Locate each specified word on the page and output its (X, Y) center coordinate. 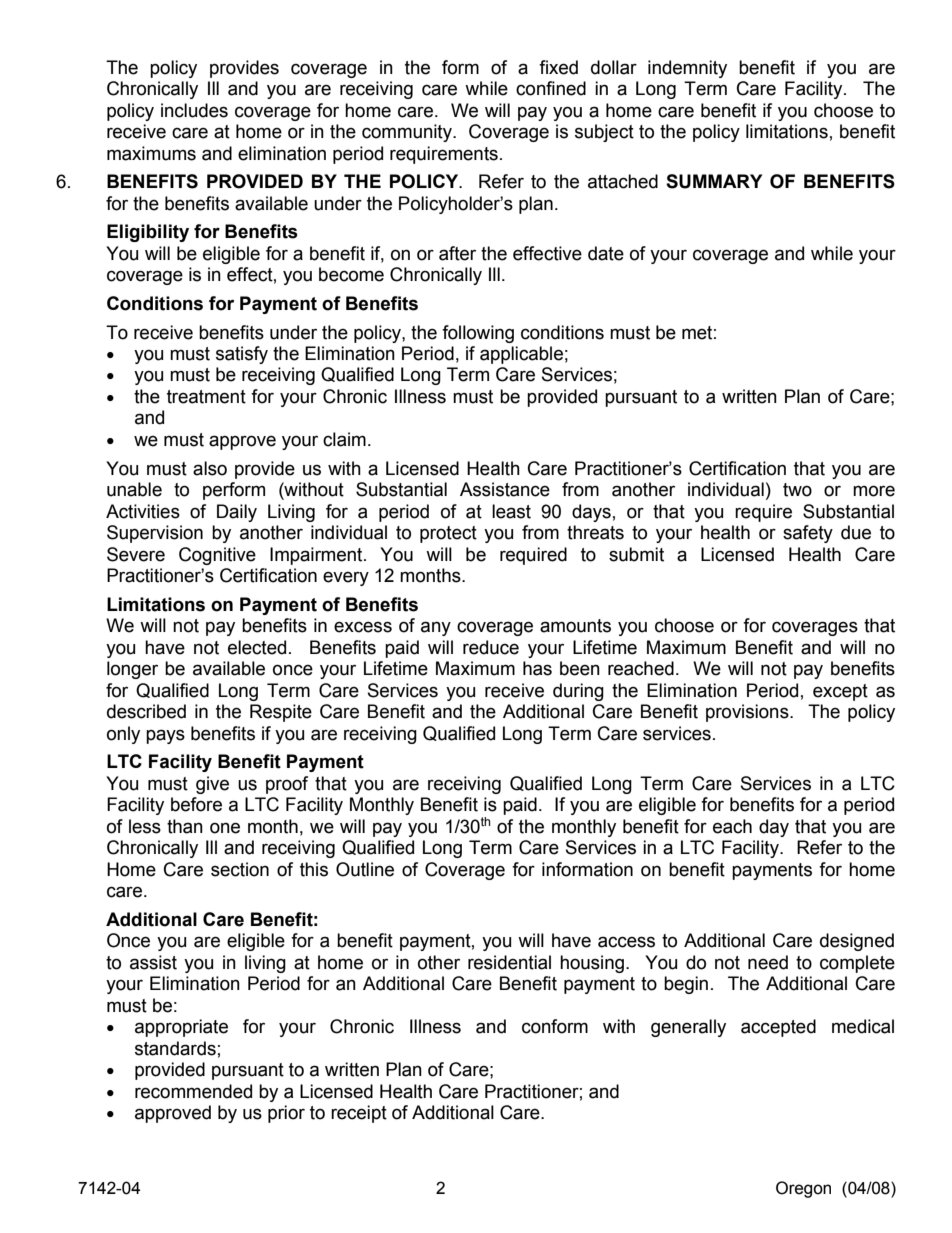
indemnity (687, 69)
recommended (193, 1091)
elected (257, 647)
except (840, 692)
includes (194, 110)
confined (551, 88)
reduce (491, 647)
